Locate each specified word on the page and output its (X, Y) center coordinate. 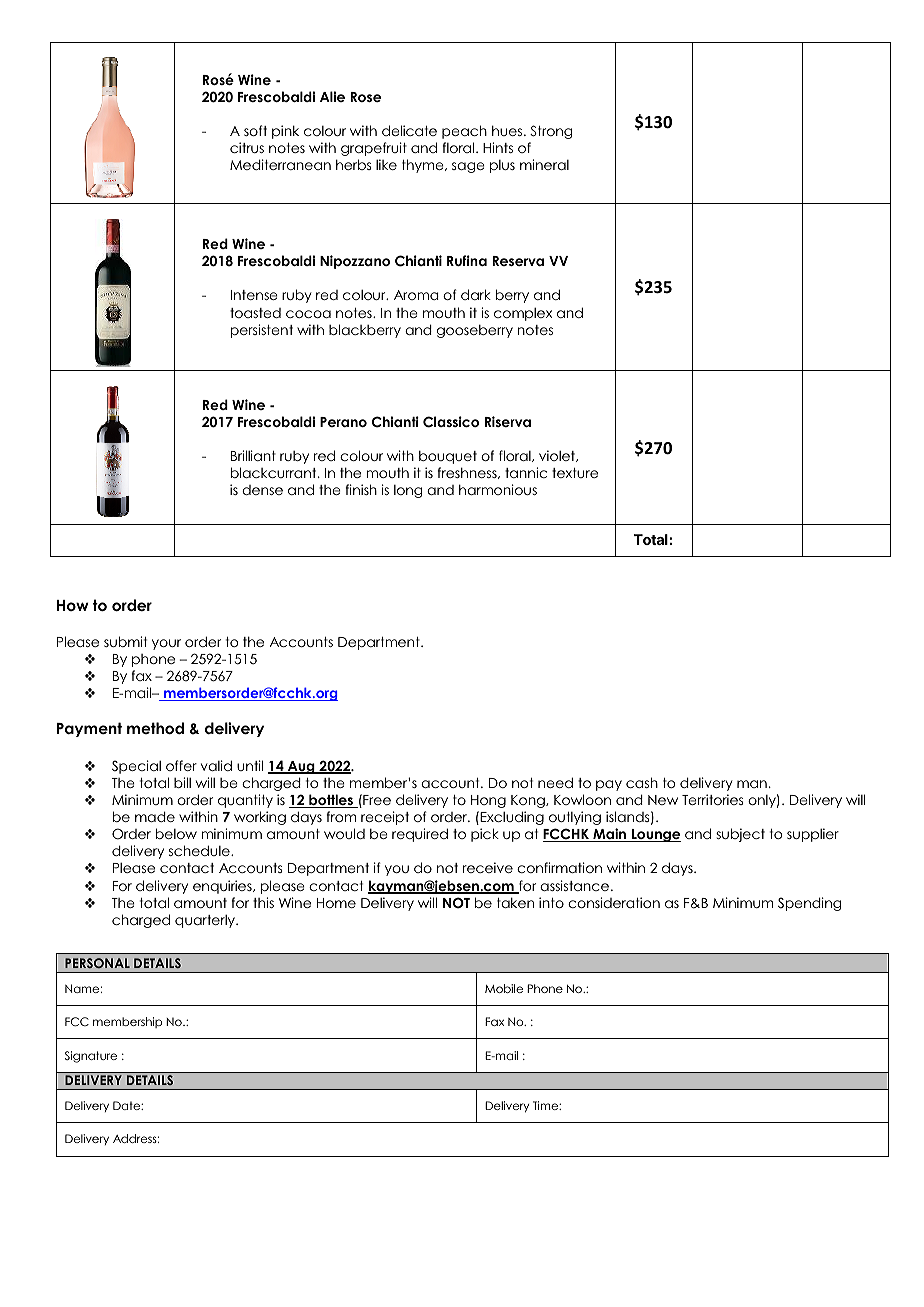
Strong (551, 132)
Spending (809, 904)
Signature (91, 1057)
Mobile (504, 988)
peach (464, 132)
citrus (247, 147)
